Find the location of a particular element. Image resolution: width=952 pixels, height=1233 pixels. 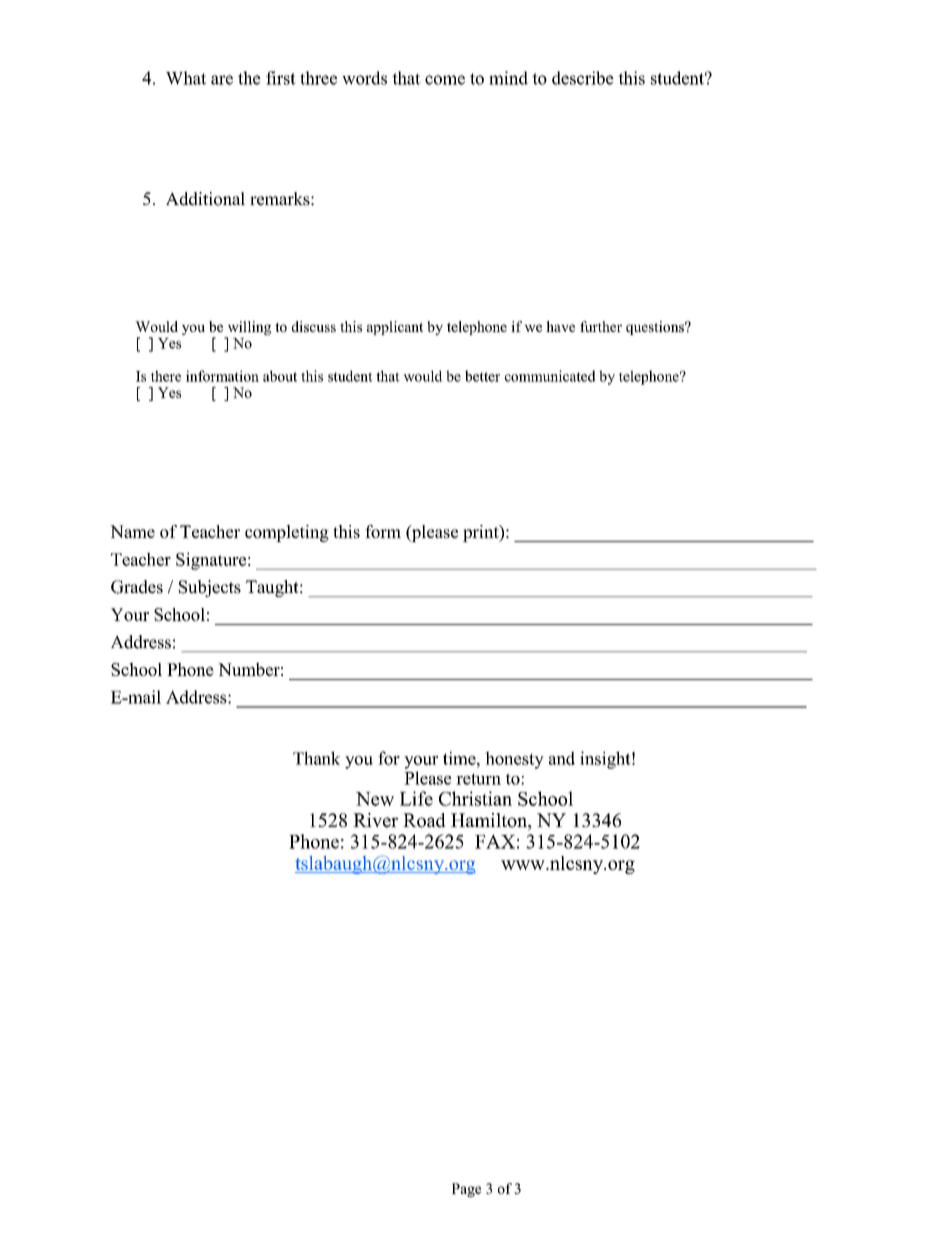

describe is located at coordinates (583, 78).
